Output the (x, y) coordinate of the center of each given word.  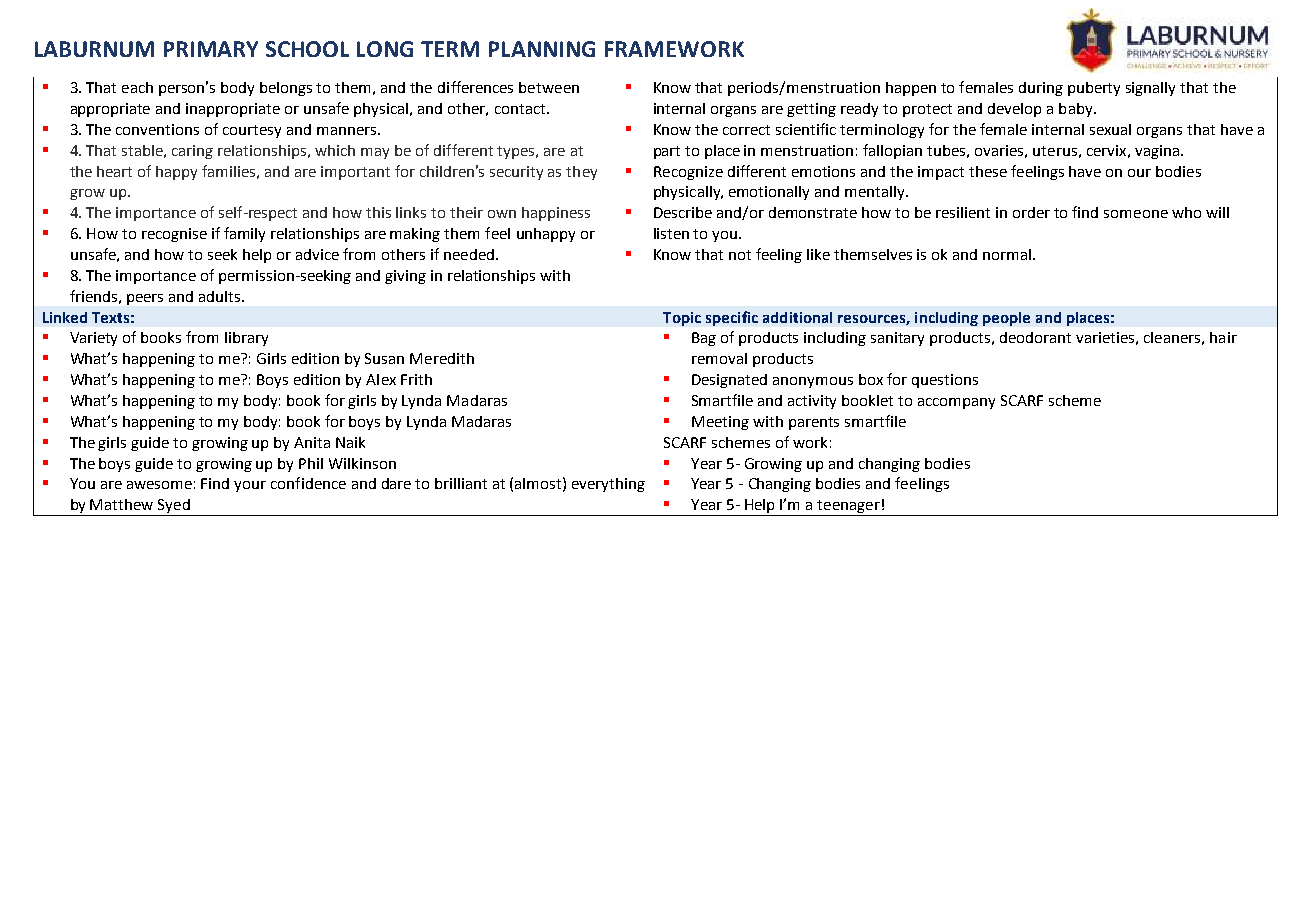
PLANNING (542, 49)
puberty (1094, 89)
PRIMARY (211, 49)
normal (1007, 254)
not (740, 255)
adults (219, 296)
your (250, 486)
